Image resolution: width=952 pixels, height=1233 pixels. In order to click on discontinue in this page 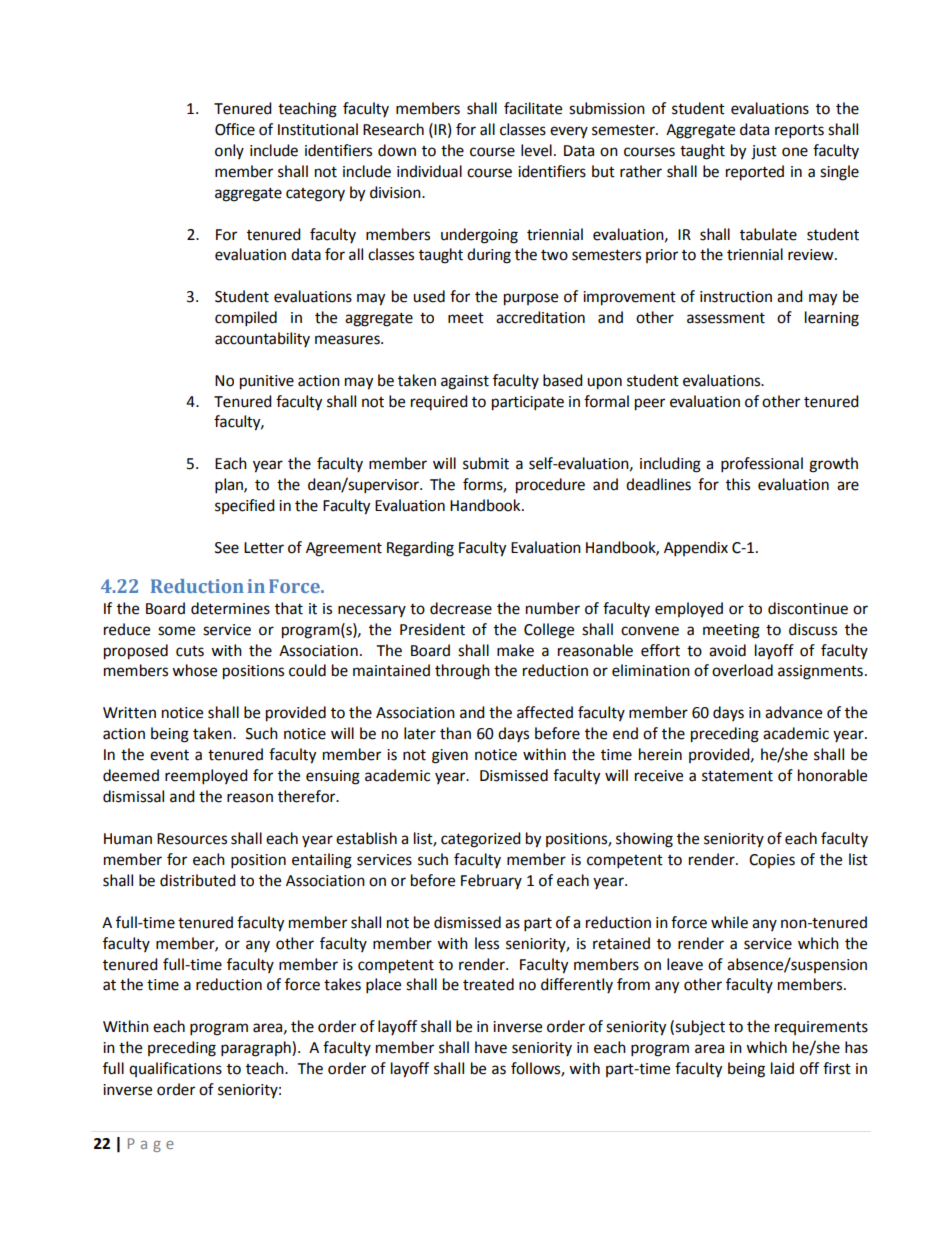, I will do `click(808, 608)`.
